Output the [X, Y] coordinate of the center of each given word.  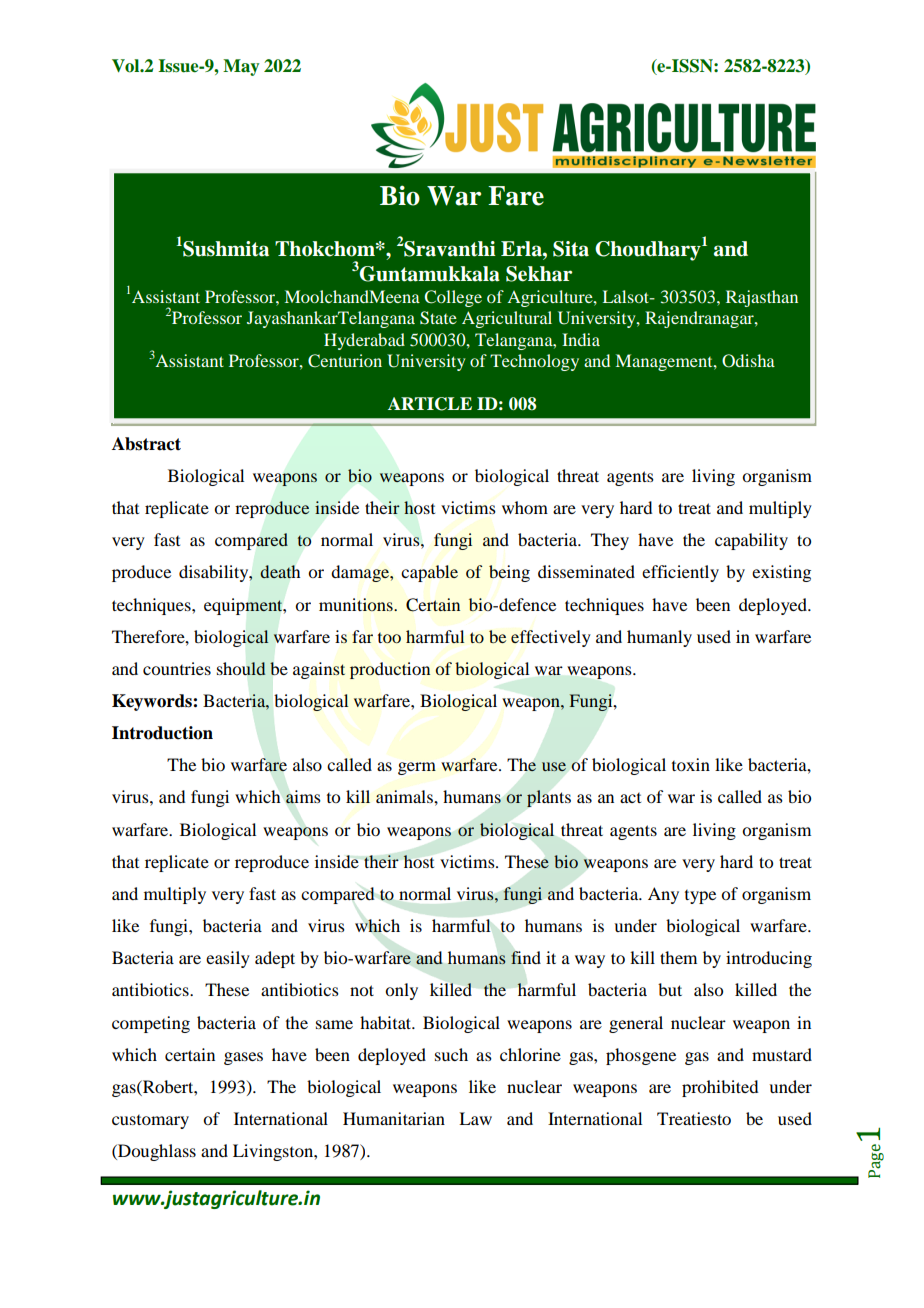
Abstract [146, 444]
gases [243, 1058]
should [241, 669]
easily [228, 959]
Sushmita [225, 249]
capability [751, 541]
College [453, 298]
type [700, 897]
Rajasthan [762, 298]
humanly [659, 638]
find [526, 957]
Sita [571, 249]
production [390, 670]
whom [525, 507]
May [241, 67]
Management [665, 362]
